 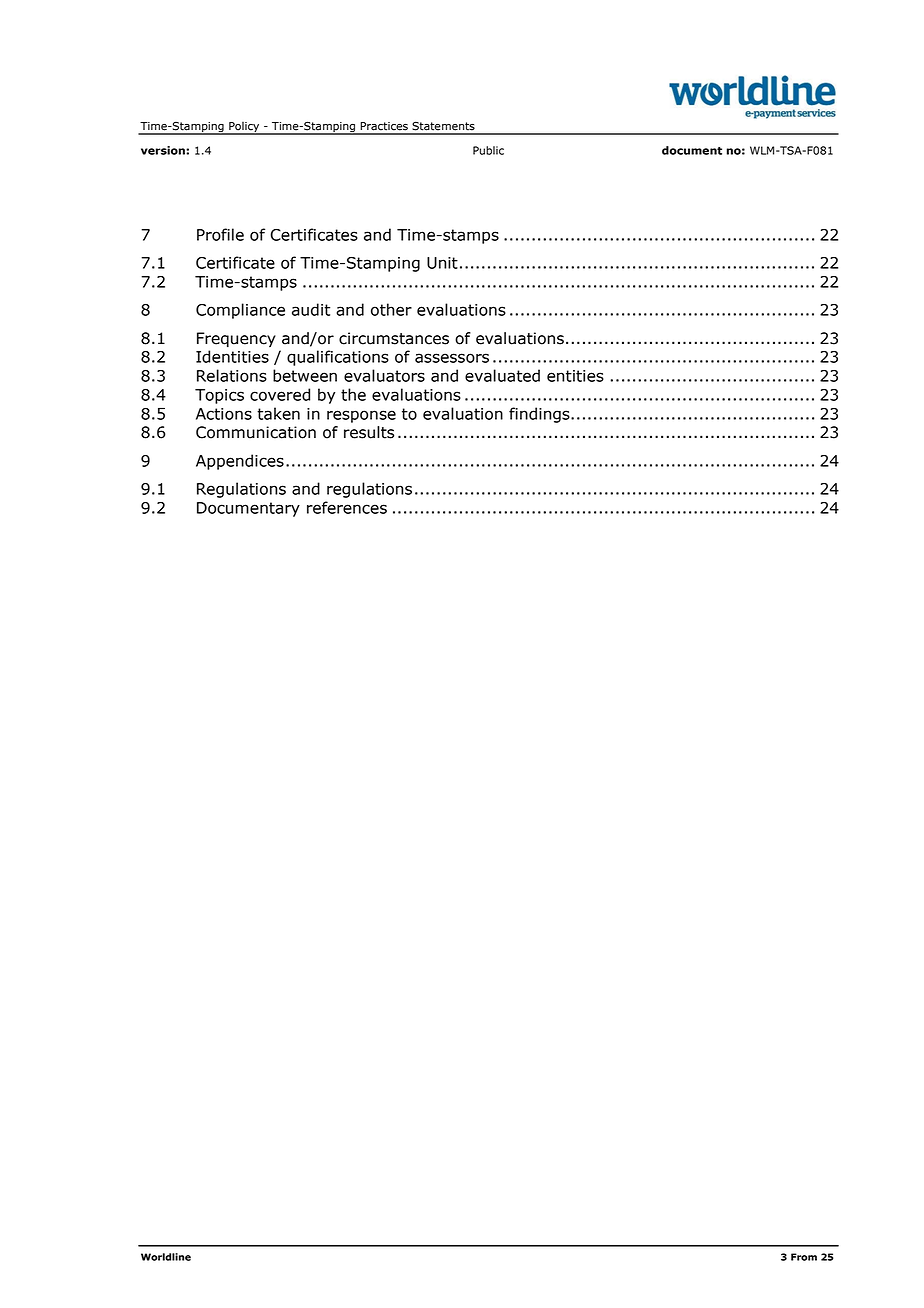 What do you see at coordinates (347, 507) in the screenshot?
I see `references` at bounding box center [347, 507].
